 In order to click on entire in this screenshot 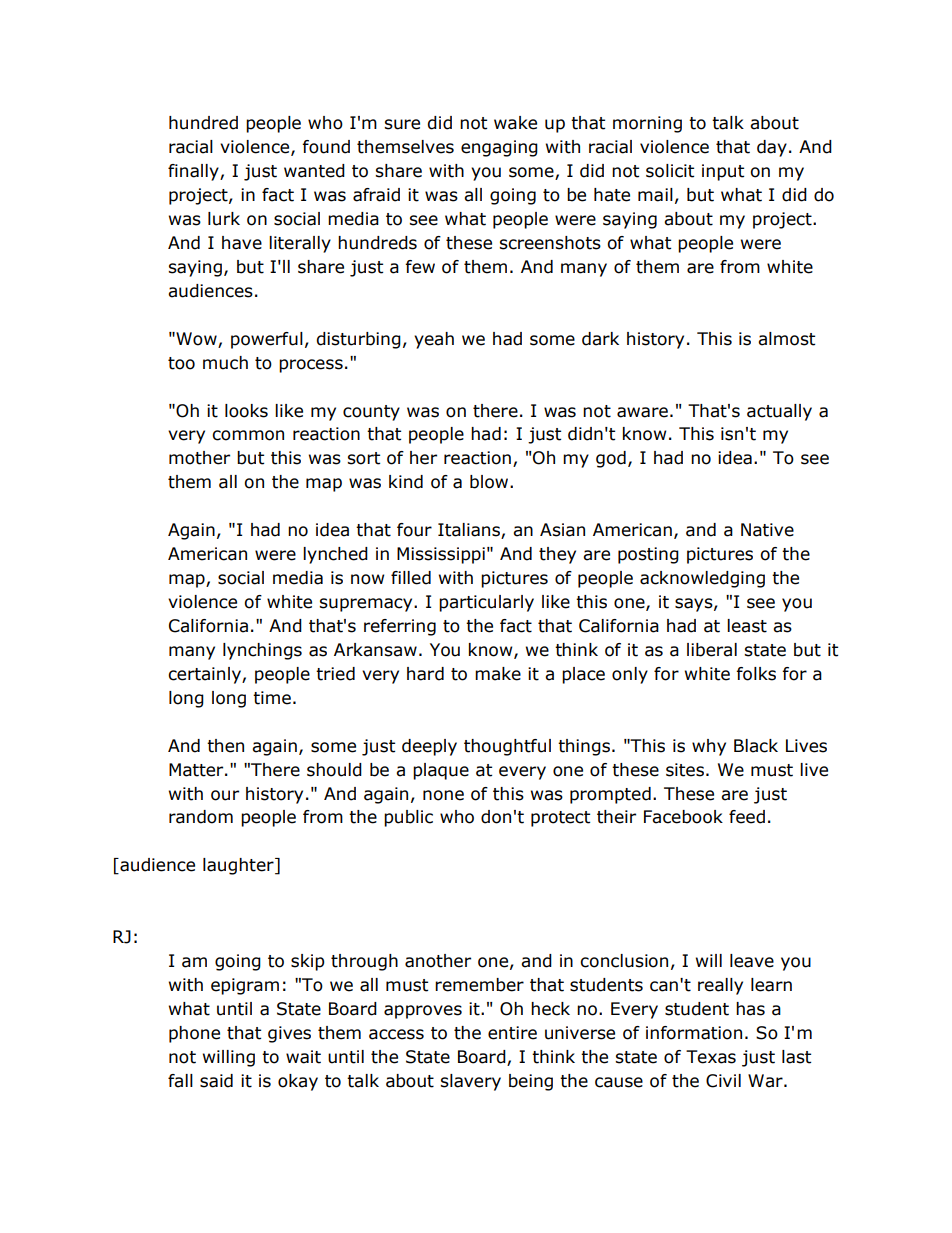, I will do `click(512, 1033)`.
